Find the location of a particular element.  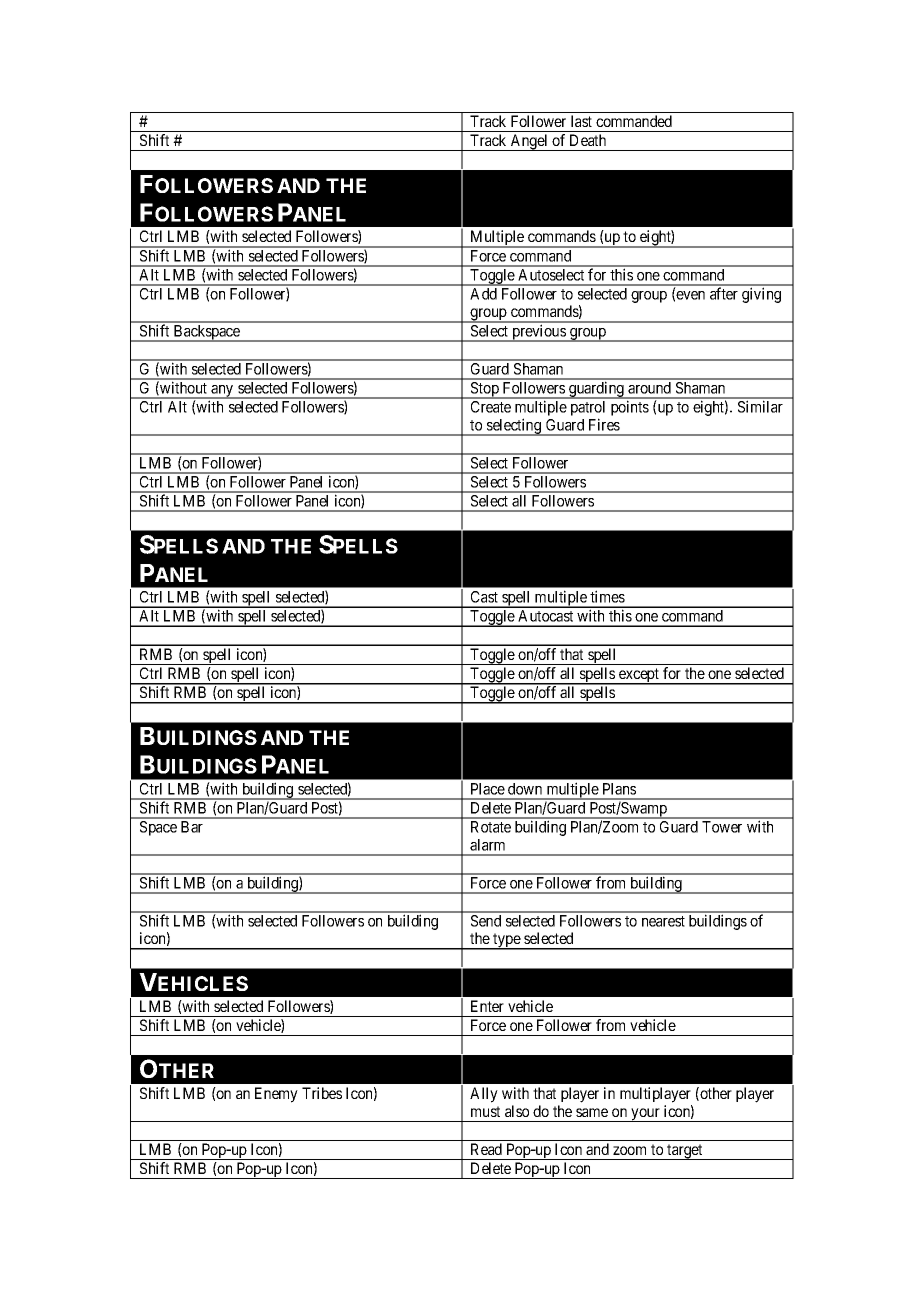

target is located at coordinates (685, 1152).
